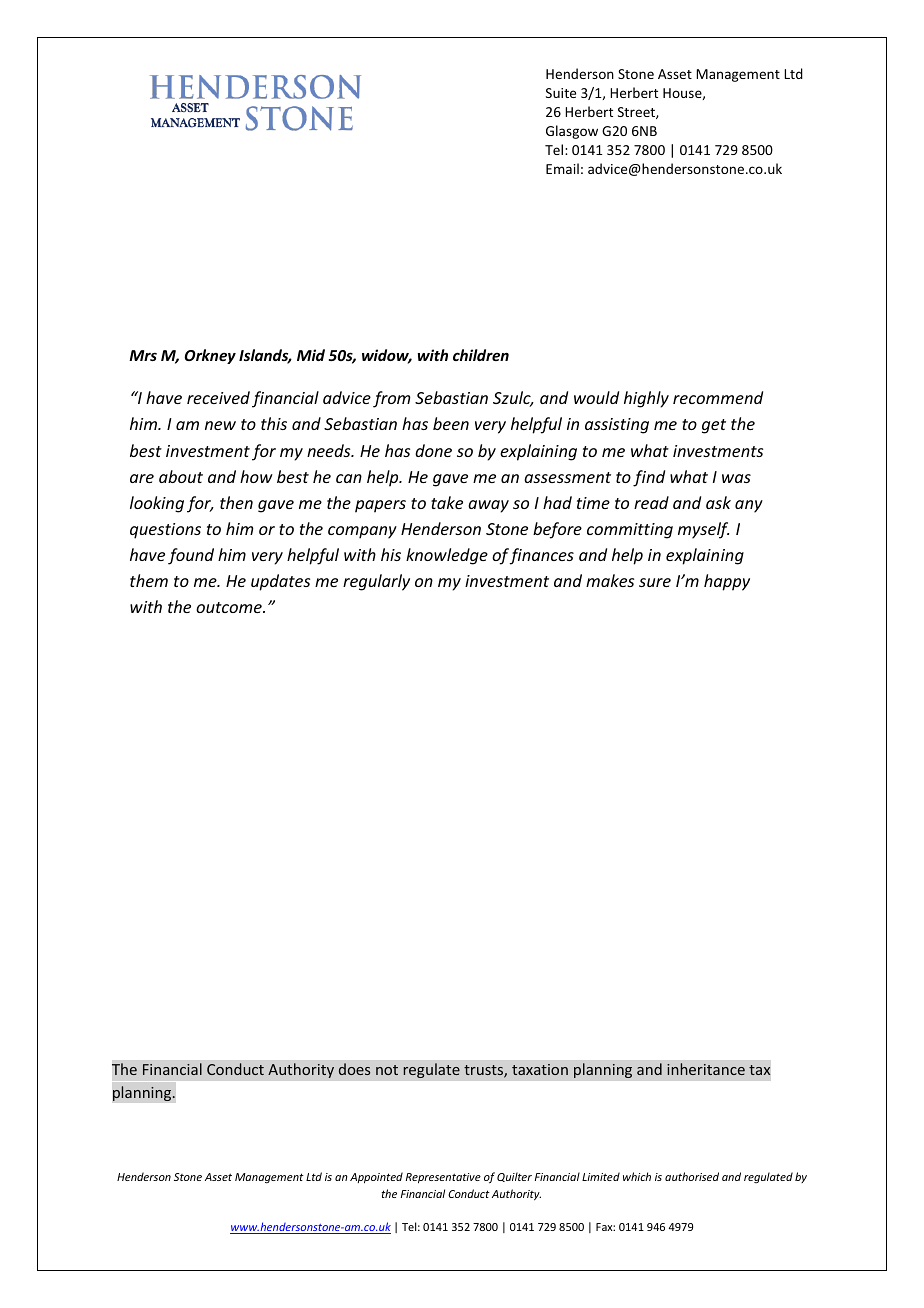  I want to click on done, so click(433, 450).
